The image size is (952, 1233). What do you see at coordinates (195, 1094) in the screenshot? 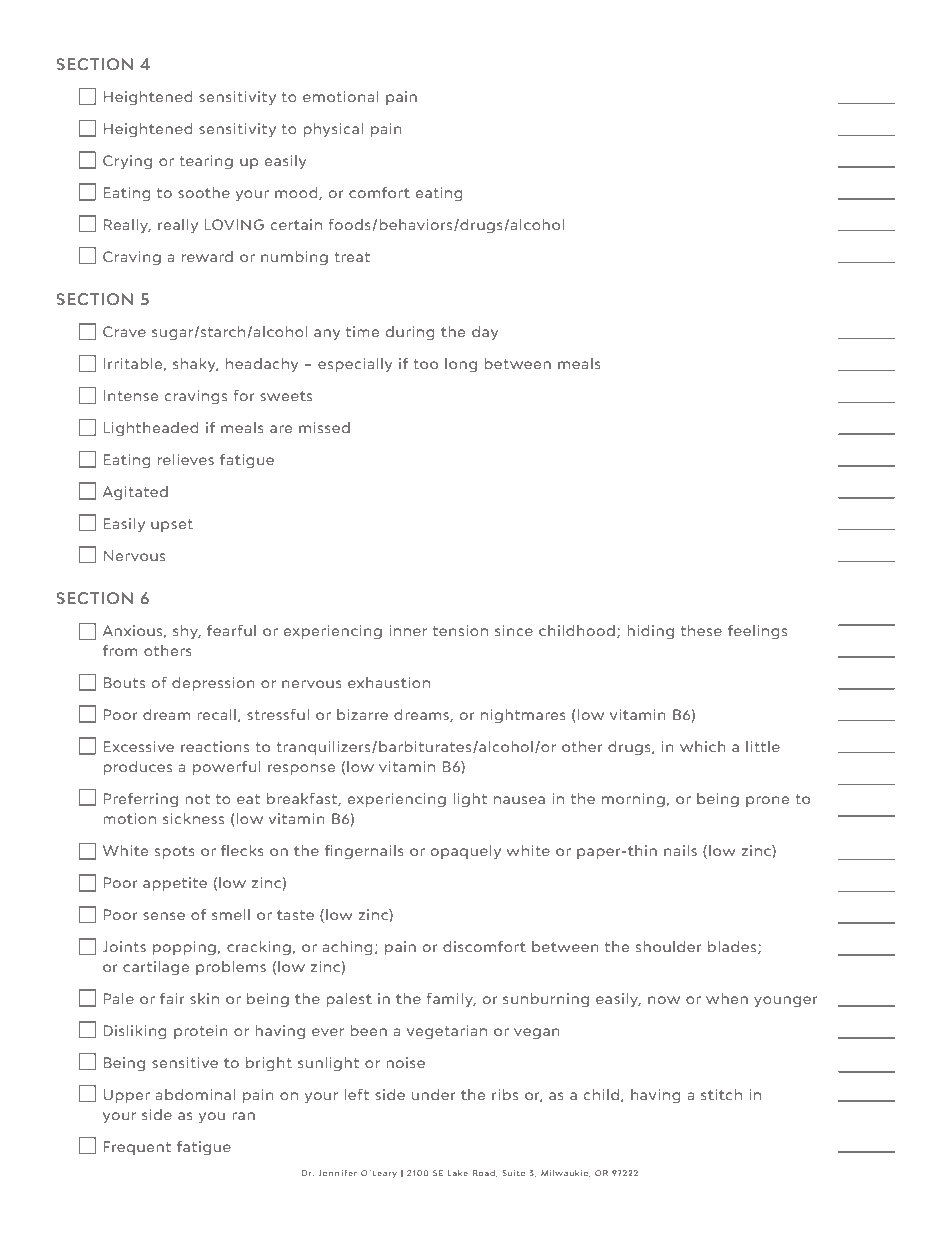
I see `abdominal` at bounding box center [195, 1094].
